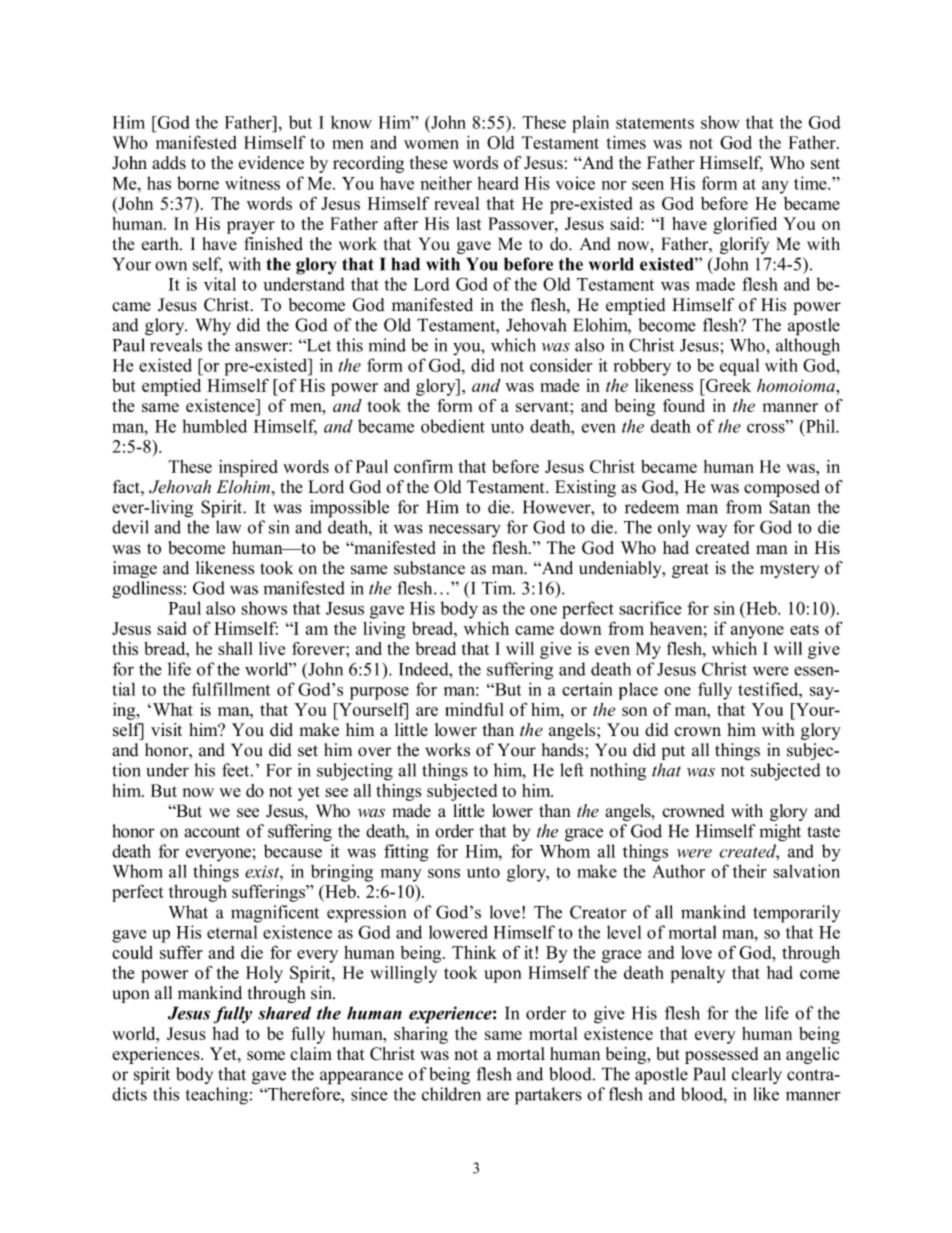 The image size is (952, 1233). Describe the element at coordinates (825, 164) in the screenshot. I see `sent` at that location.
